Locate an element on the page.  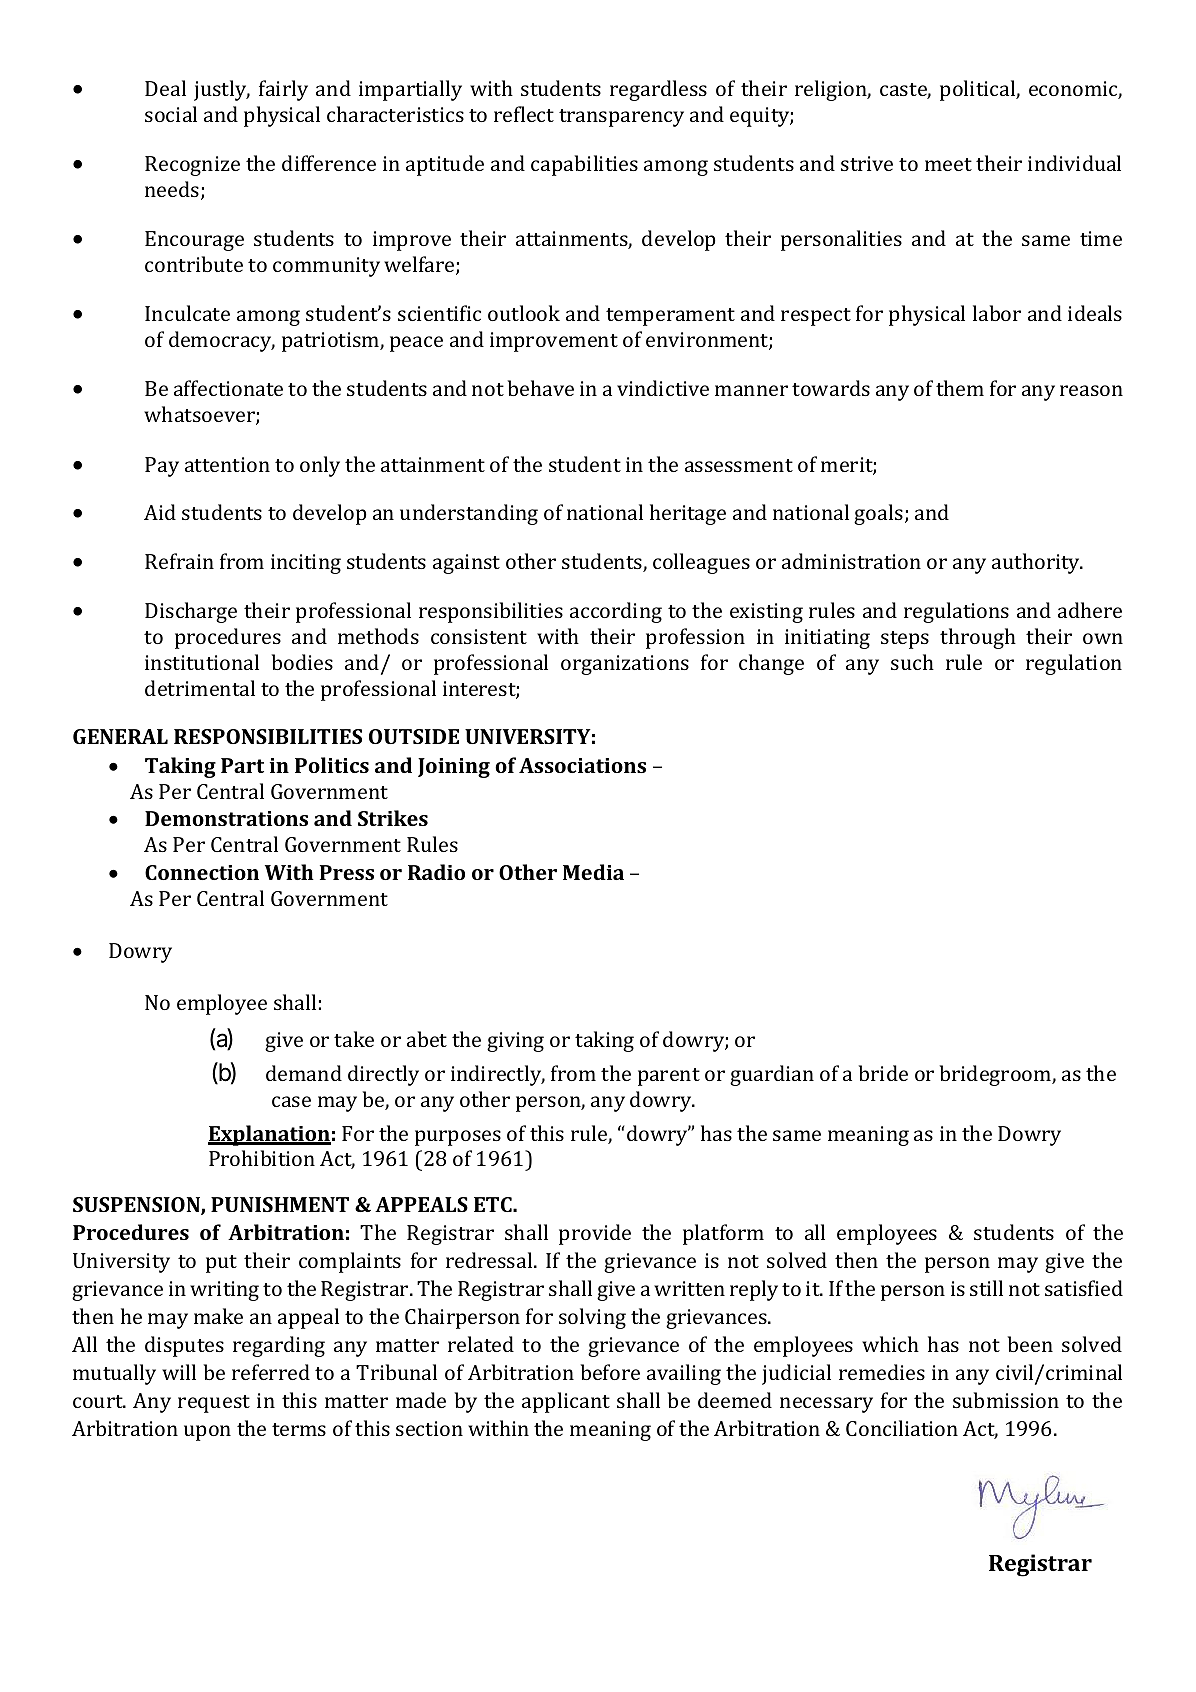
meet is located at coordinates (948, 164).
